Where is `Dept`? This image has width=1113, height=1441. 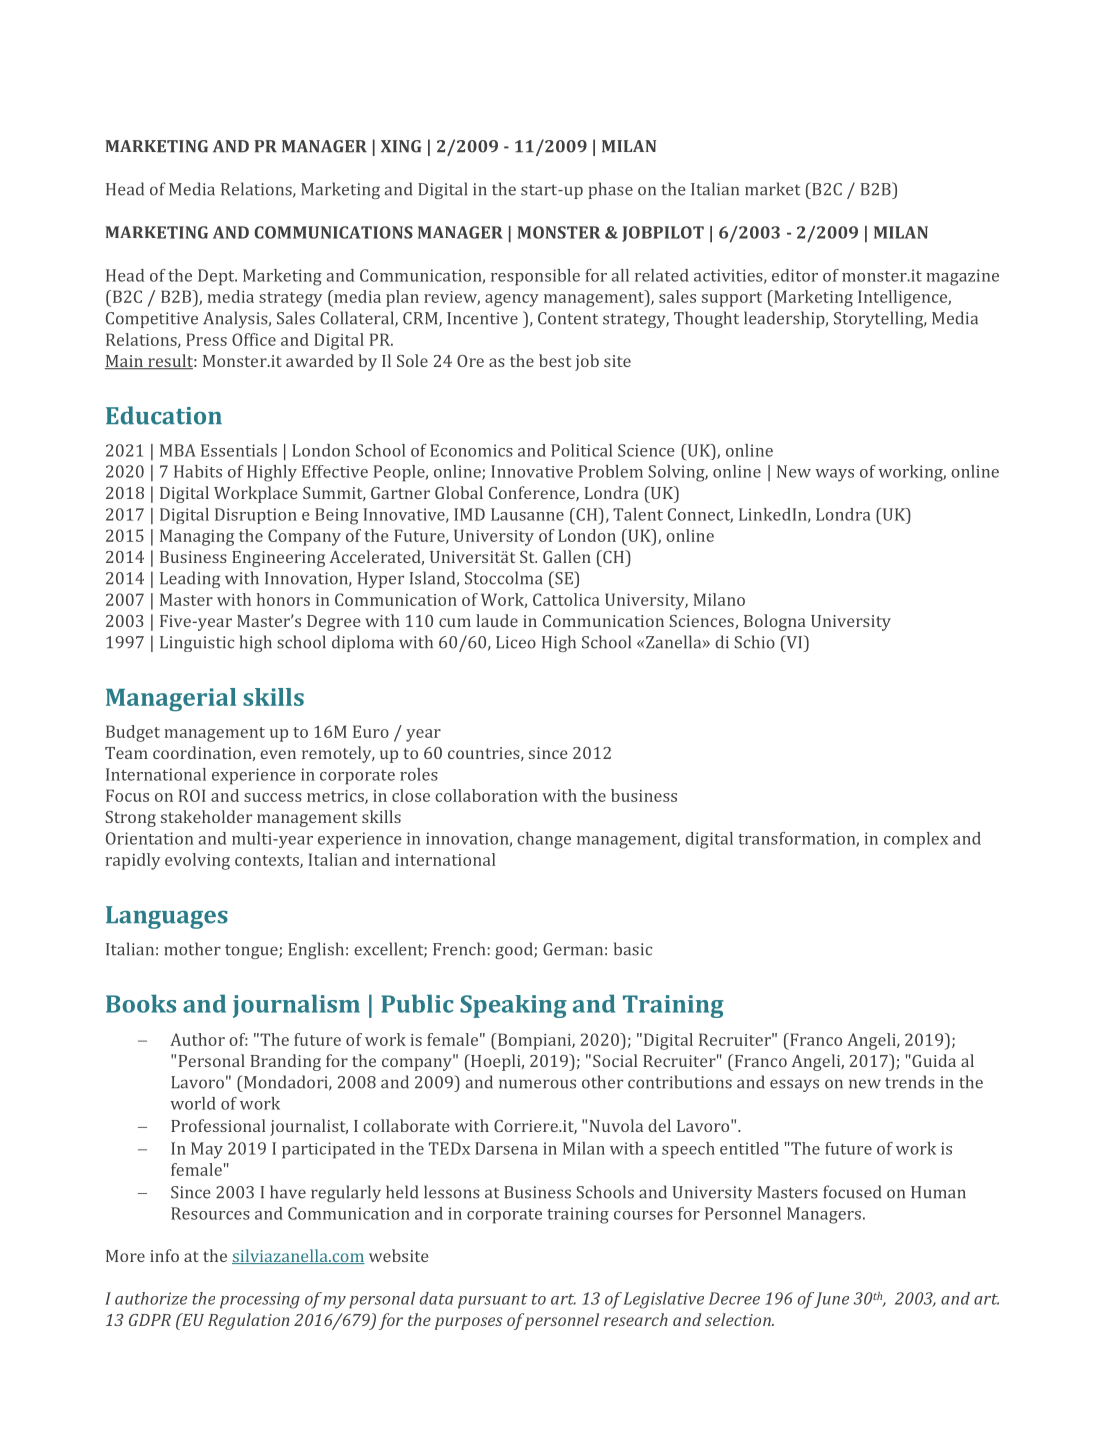 Dept is located at coordinates (217, 277).
